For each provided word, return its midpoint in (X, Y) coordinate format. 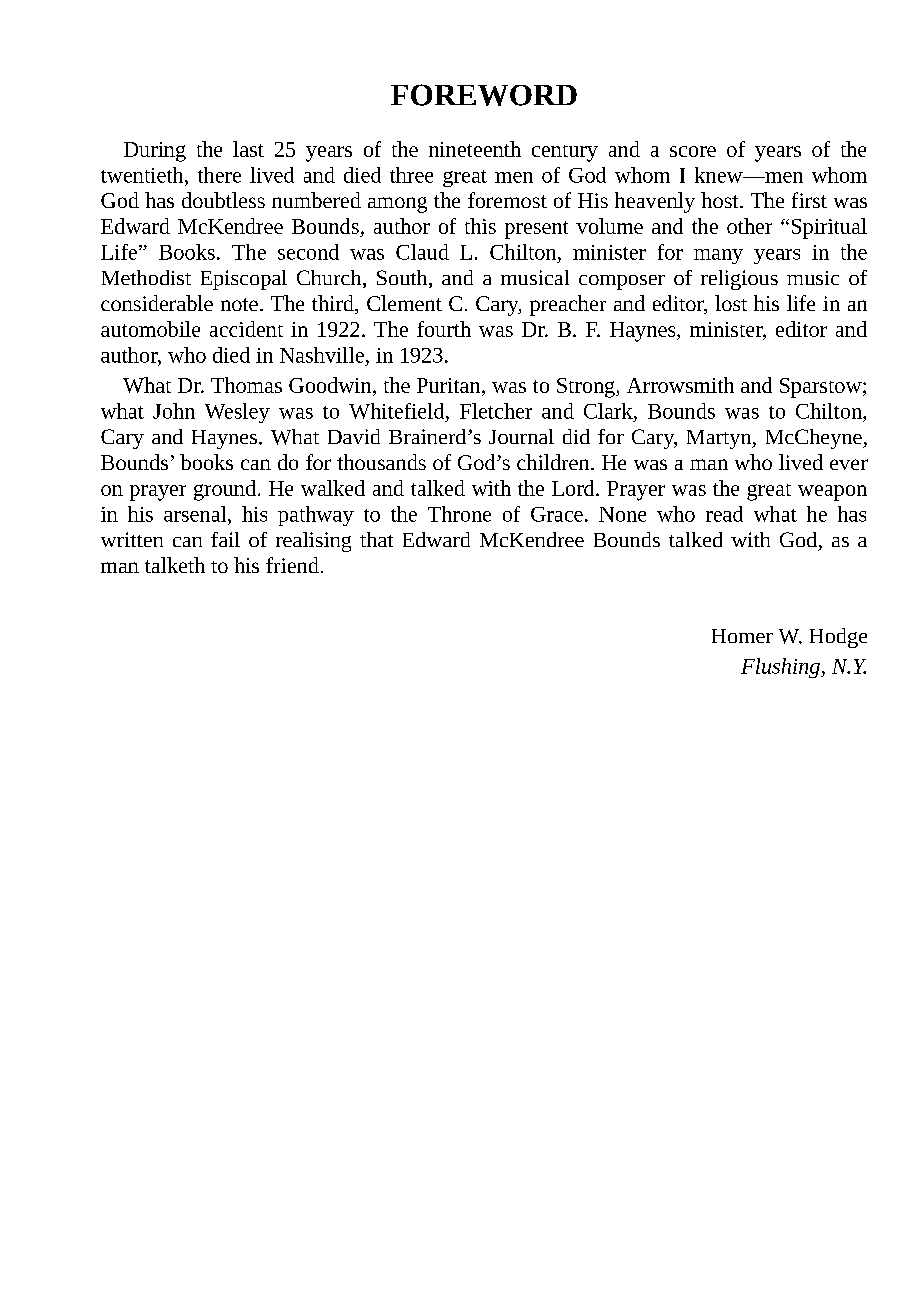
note (239, 304)
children (554, 462)
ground (225, 490)
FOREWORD (484, 95)
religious (739, 280)
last (248, 149)
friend (292, 565)
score (693, 151)
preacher (568, 305)
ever (849, 464)
